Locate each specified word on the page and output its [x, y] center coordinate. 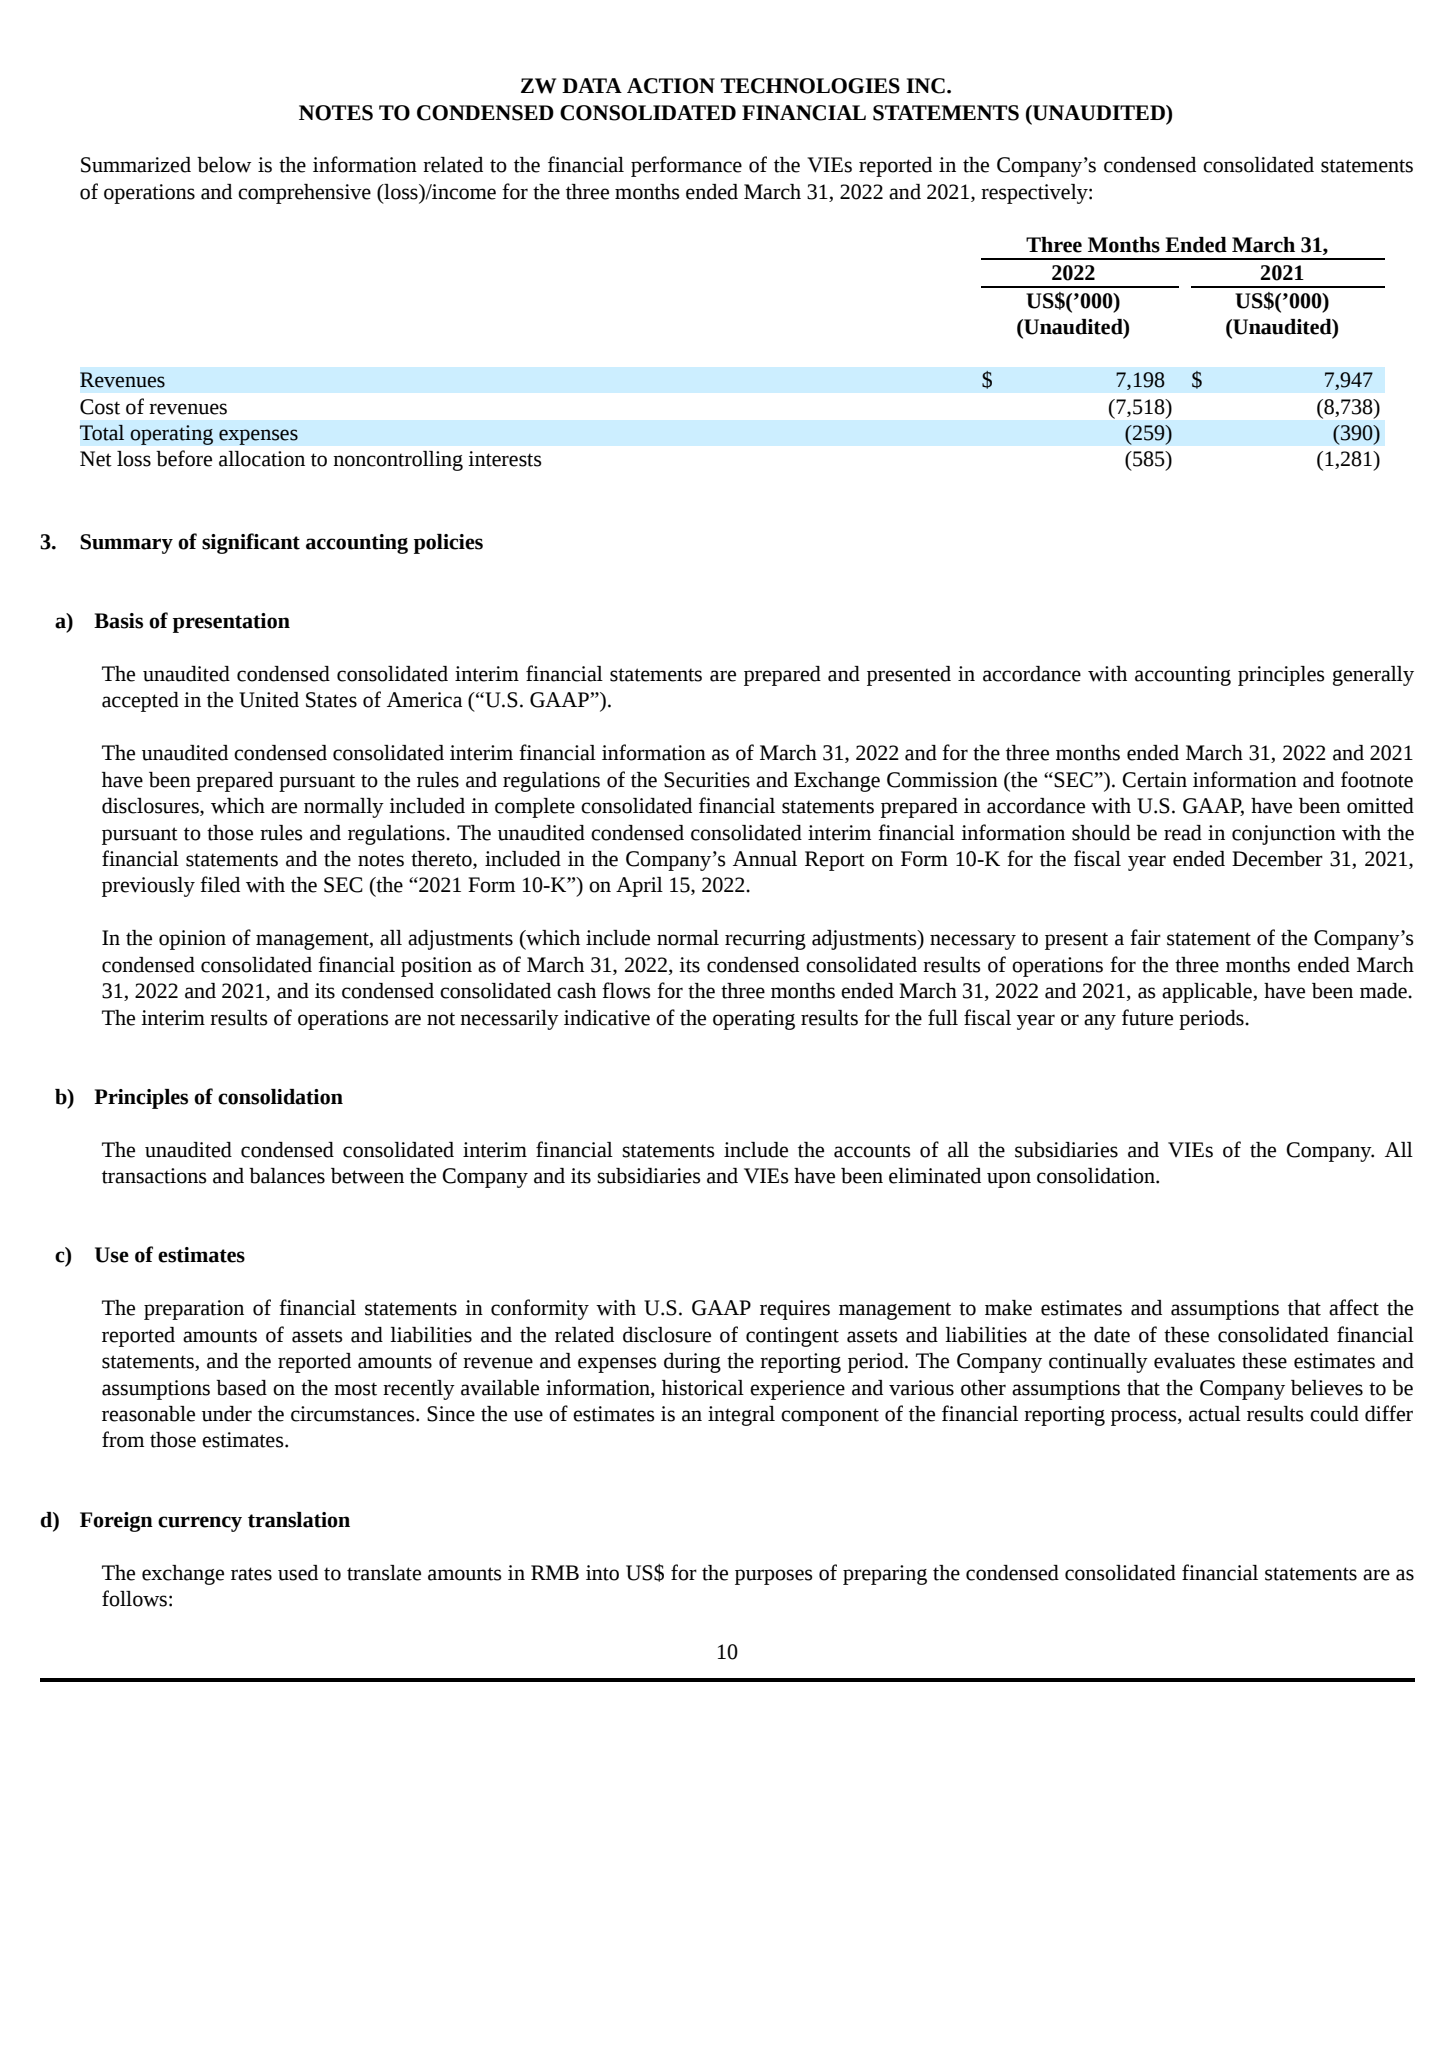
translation [299, 1520]
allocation [262, 459]
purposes [774, 1577]
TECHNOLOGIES [810, 86]
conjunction [1284, 835]
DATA [592, 85]
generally [1373, 676]
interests [505, 459]
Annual [765, 859]
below [224, 165]
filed [220, 884]
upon [1009, 1180]
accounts [872, 1151]
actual [1215, 1414]
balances [287, 1176]
